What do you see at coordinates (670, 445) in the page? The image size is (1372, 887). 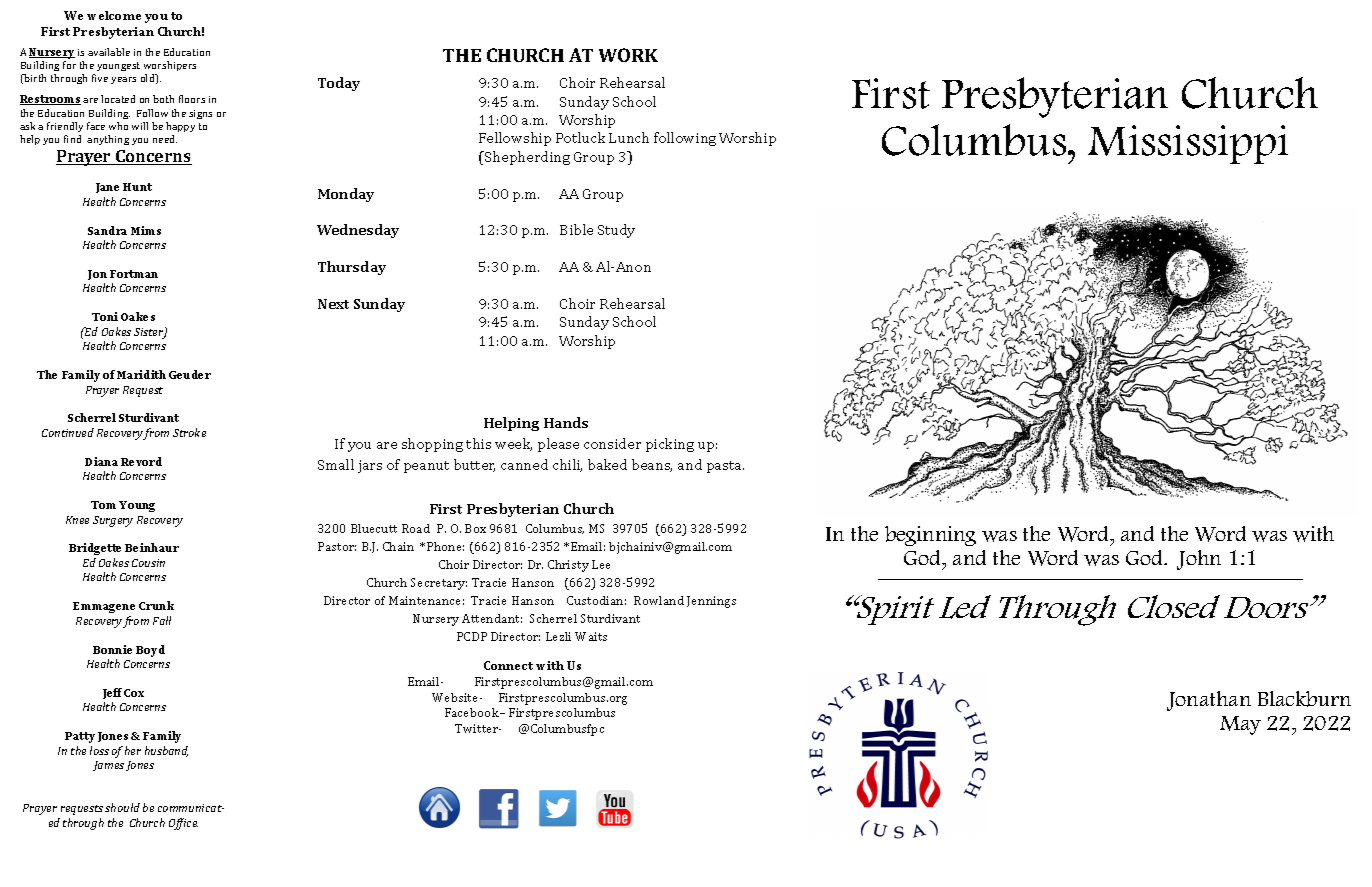 I see `picking` at bounding box center [670, 445].
